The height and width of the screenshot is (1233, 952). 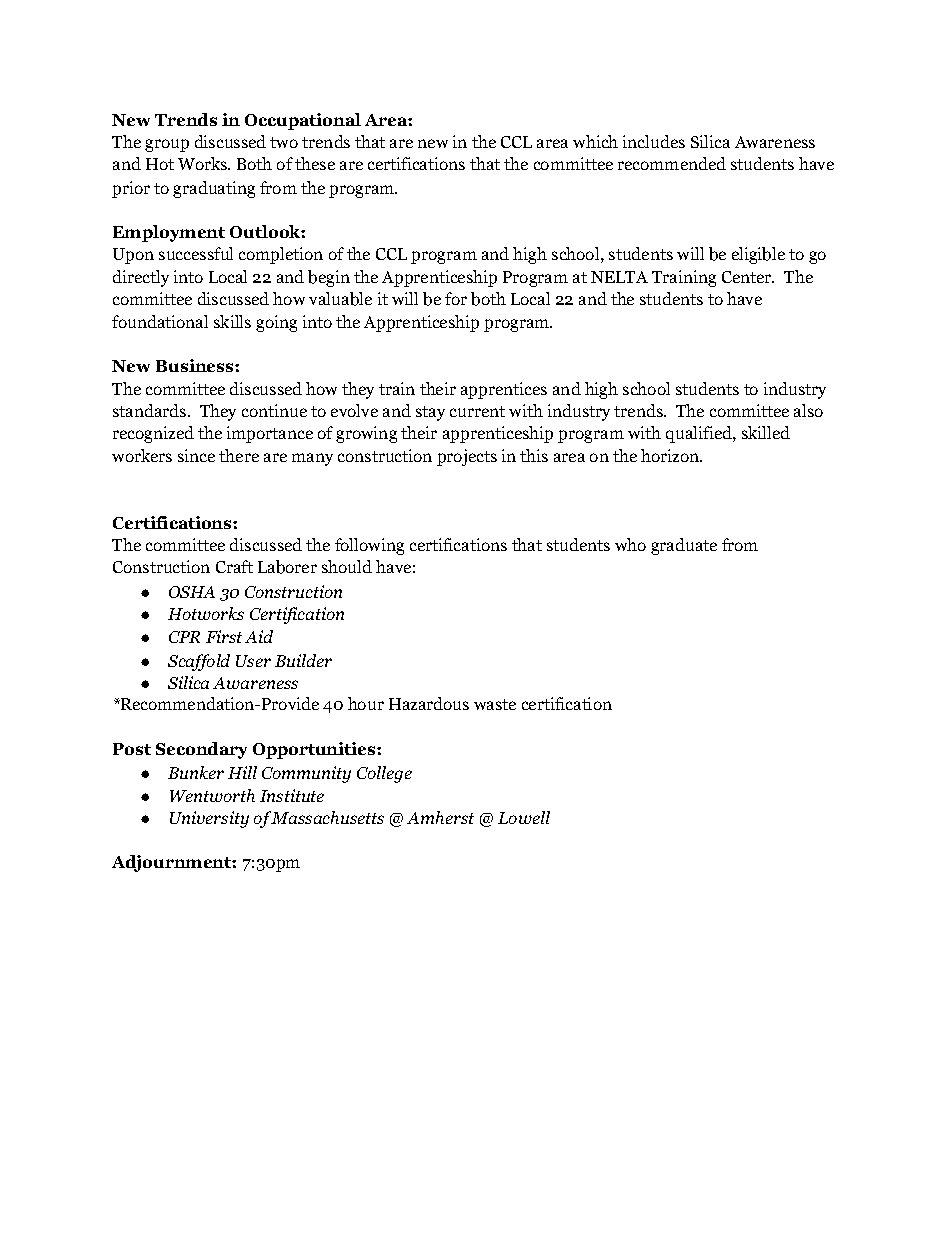 What do you see at coordinates (684, 546) in the screenshot?
I see `graduate` at bounding box center [684, 546].
